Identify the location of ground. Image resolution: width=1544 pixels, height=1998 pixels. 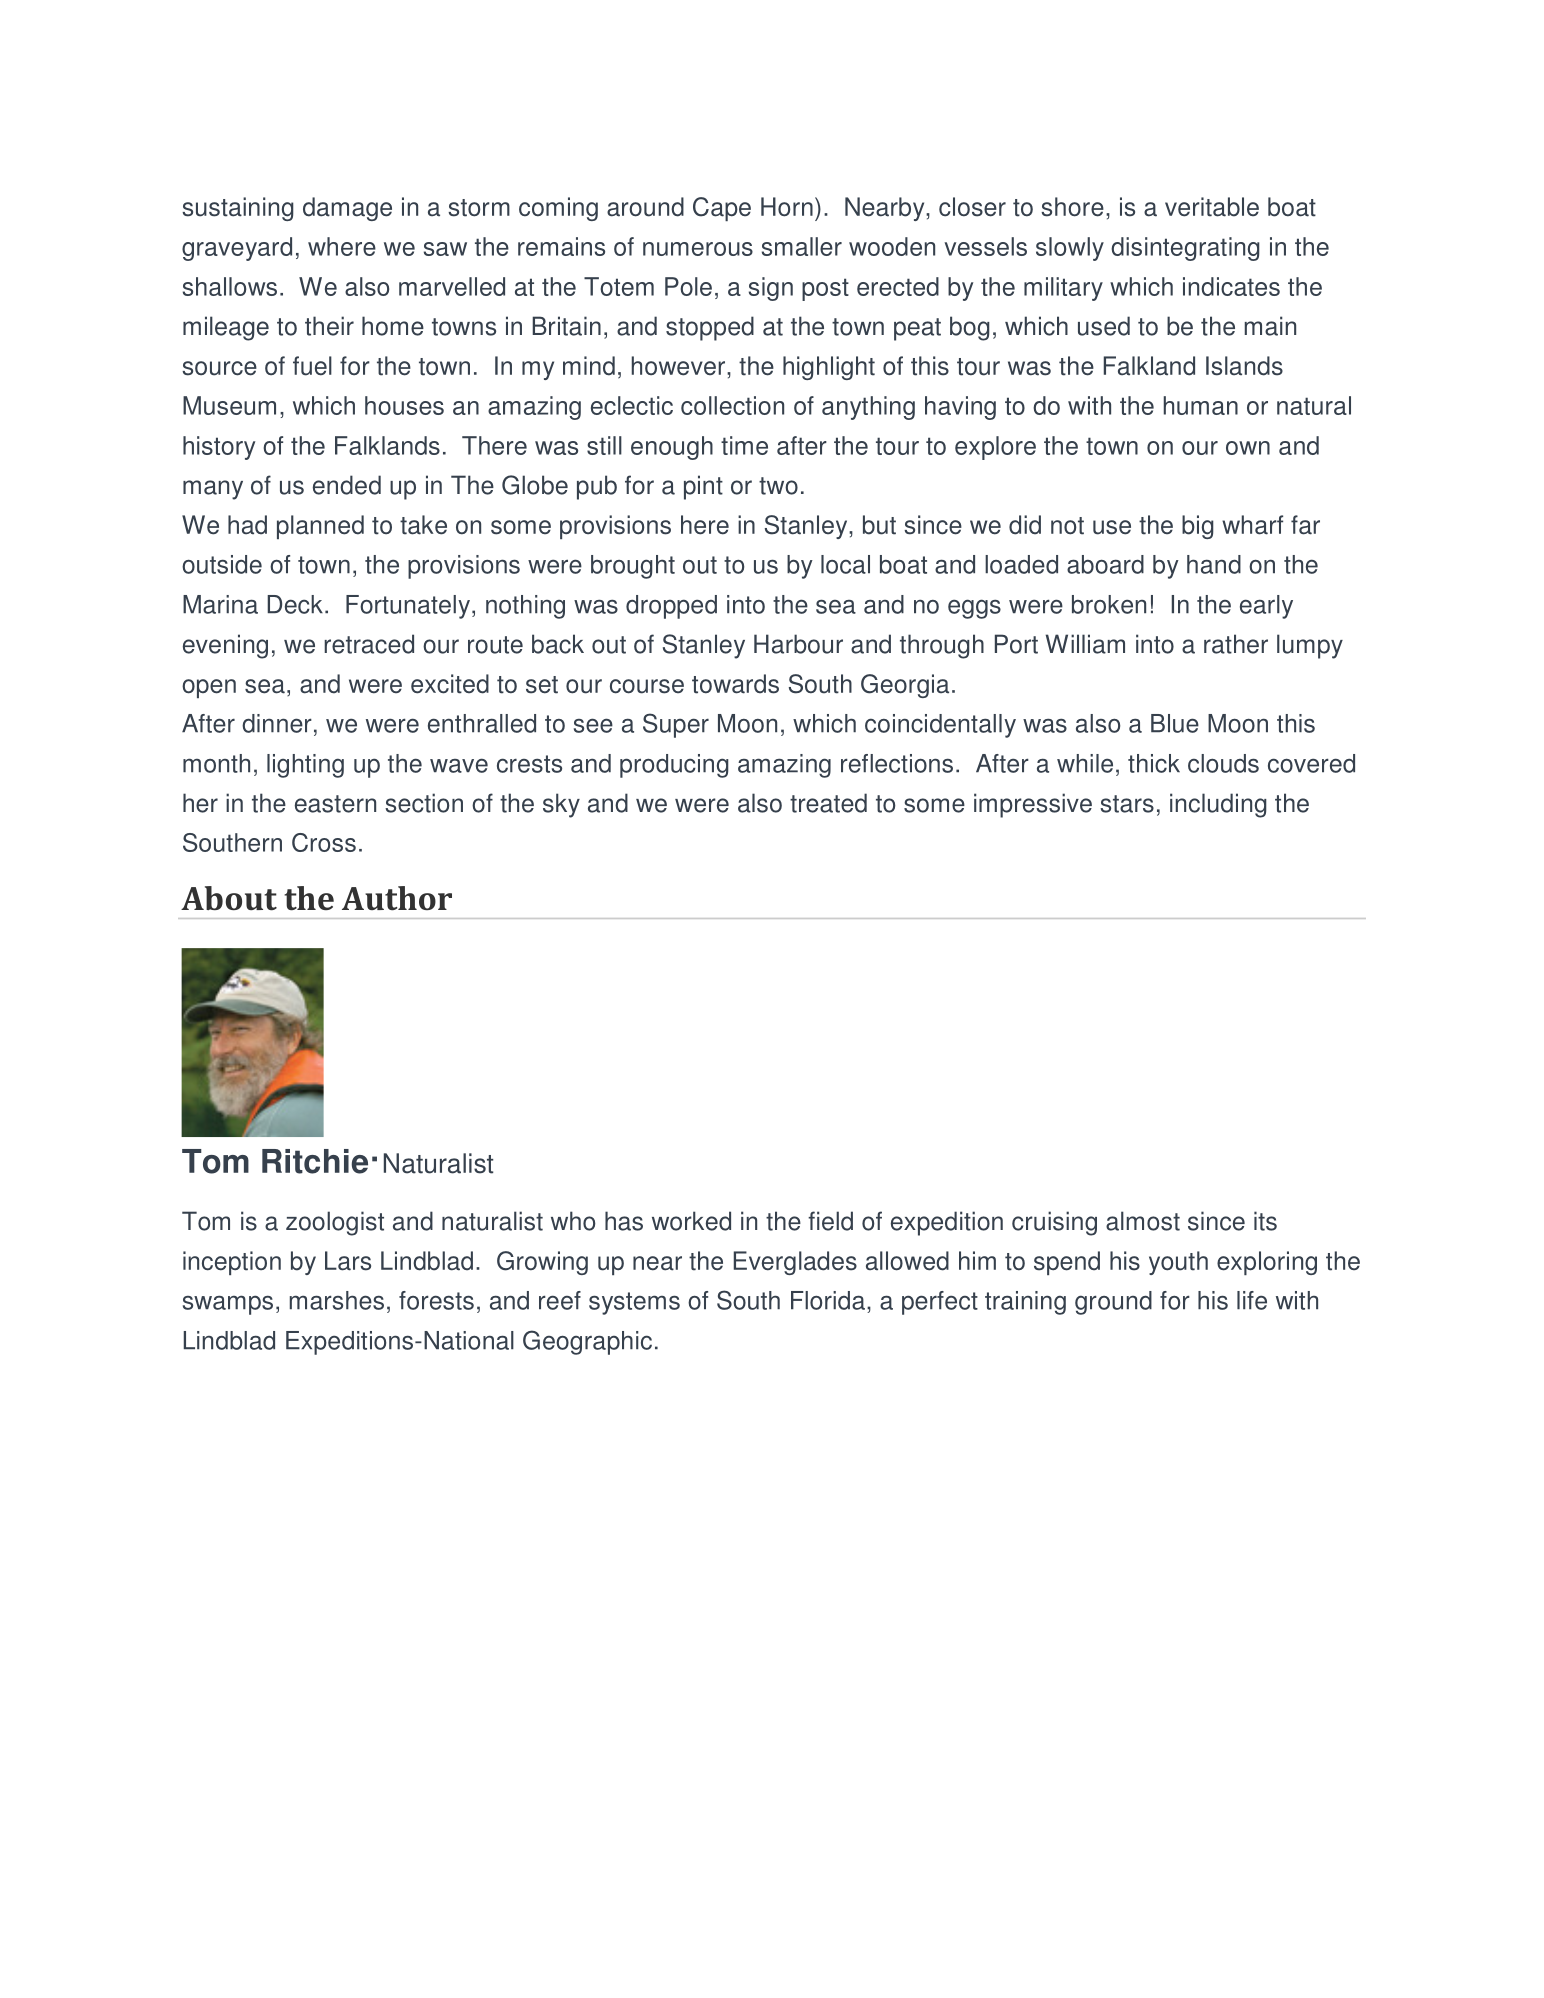
(1113, 1303).
